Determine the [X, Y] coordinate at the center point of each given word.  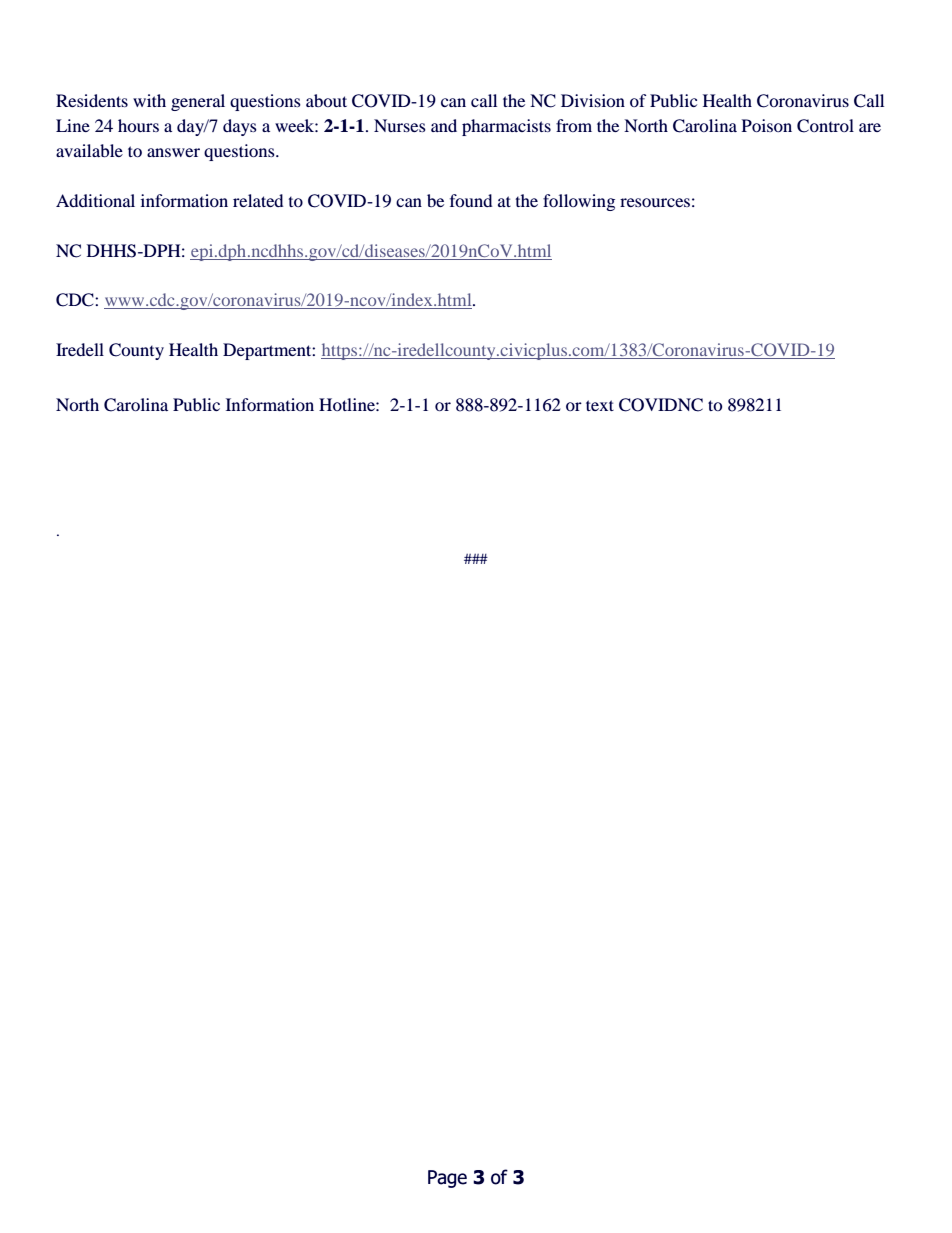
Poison [766, 125]
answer [173, 152]
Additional [95, 200]
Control [825, 126]
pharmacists [506, 127]
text [600, 405]
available [89, 150]
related [258, 200]
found [471, 200]
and [444, 125]
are [870, 127]
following [579, 202]
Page [447, 1179]
